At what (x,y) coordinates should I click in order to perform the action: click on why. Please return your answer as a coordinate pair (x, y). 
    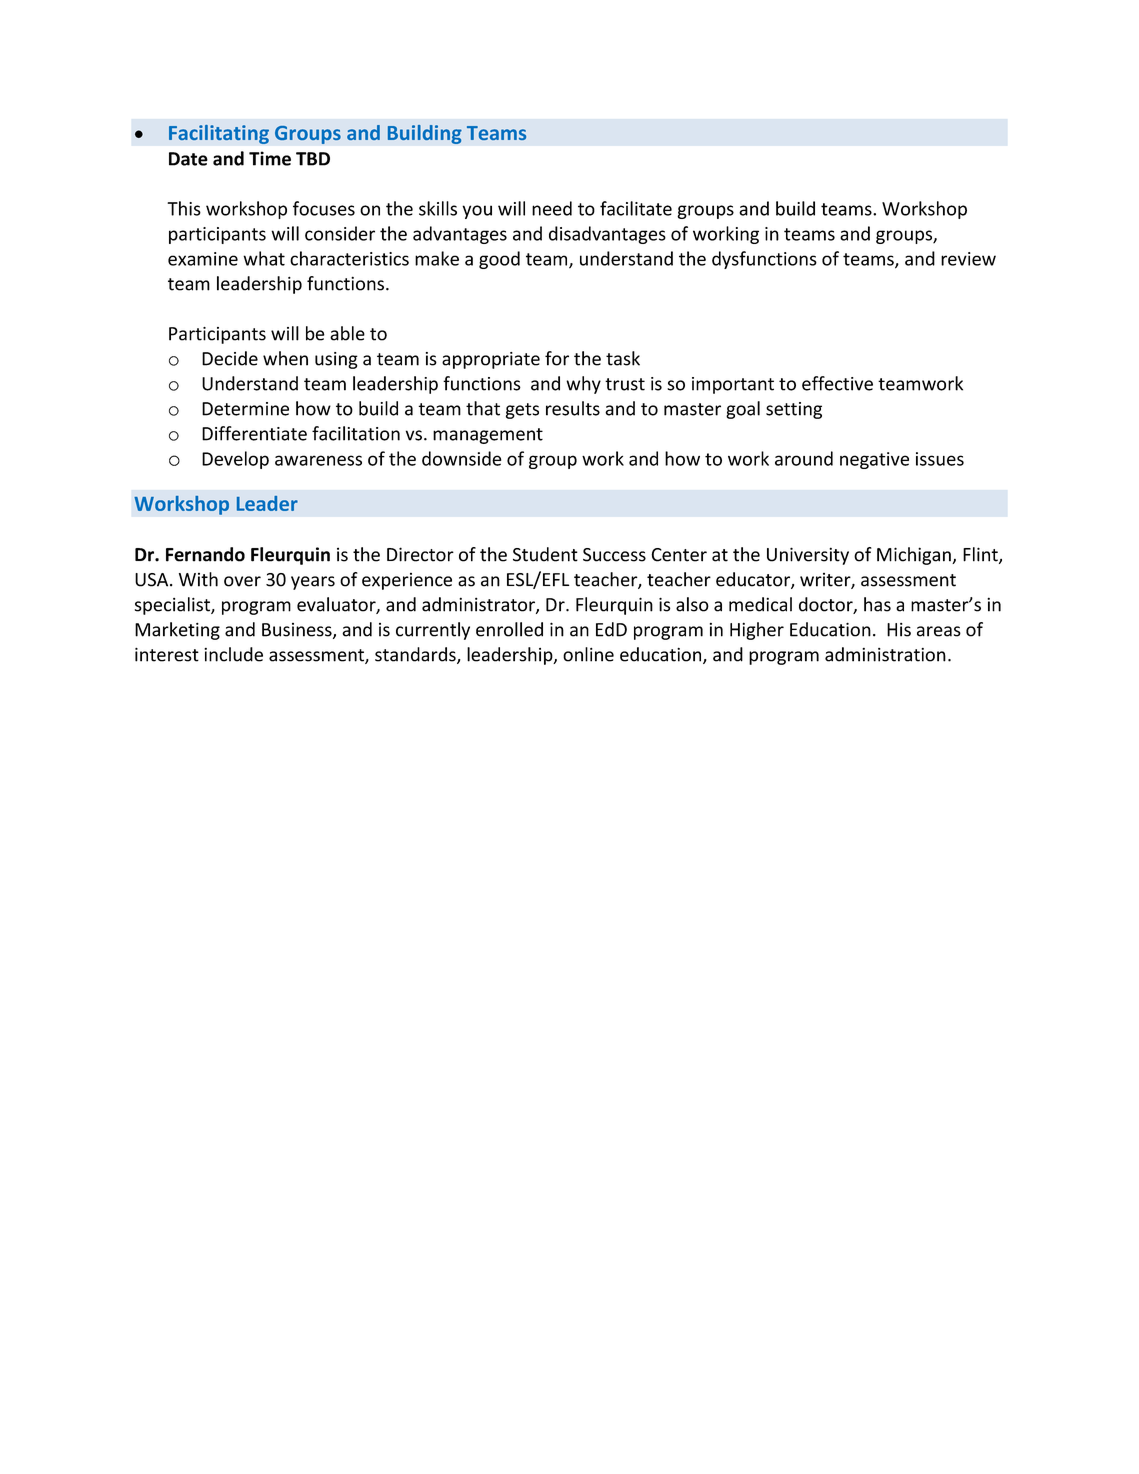
    Looking at the image, I should click on (583, 385).
